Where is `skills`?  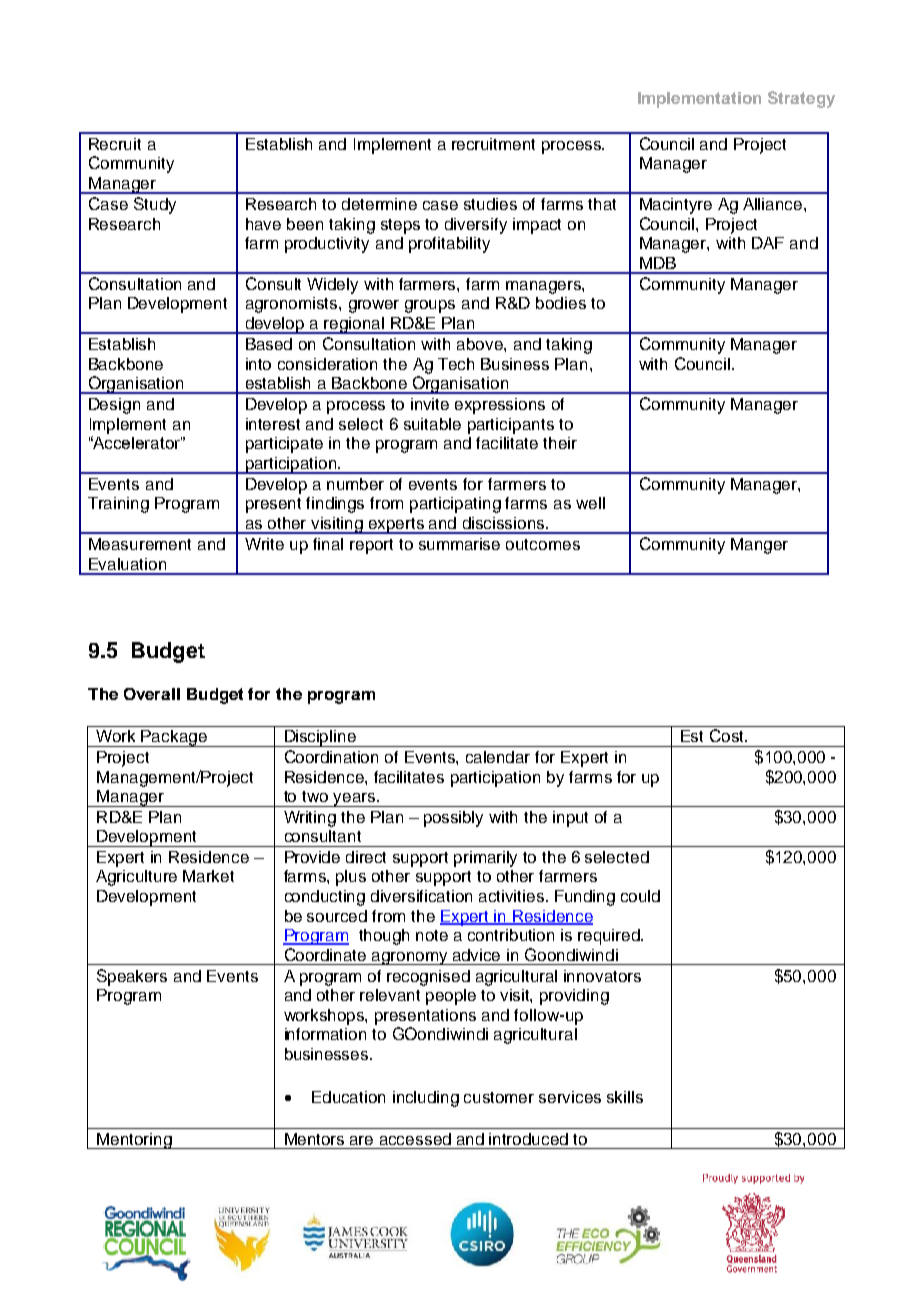
skills is located at coordinates (625, 1097).
